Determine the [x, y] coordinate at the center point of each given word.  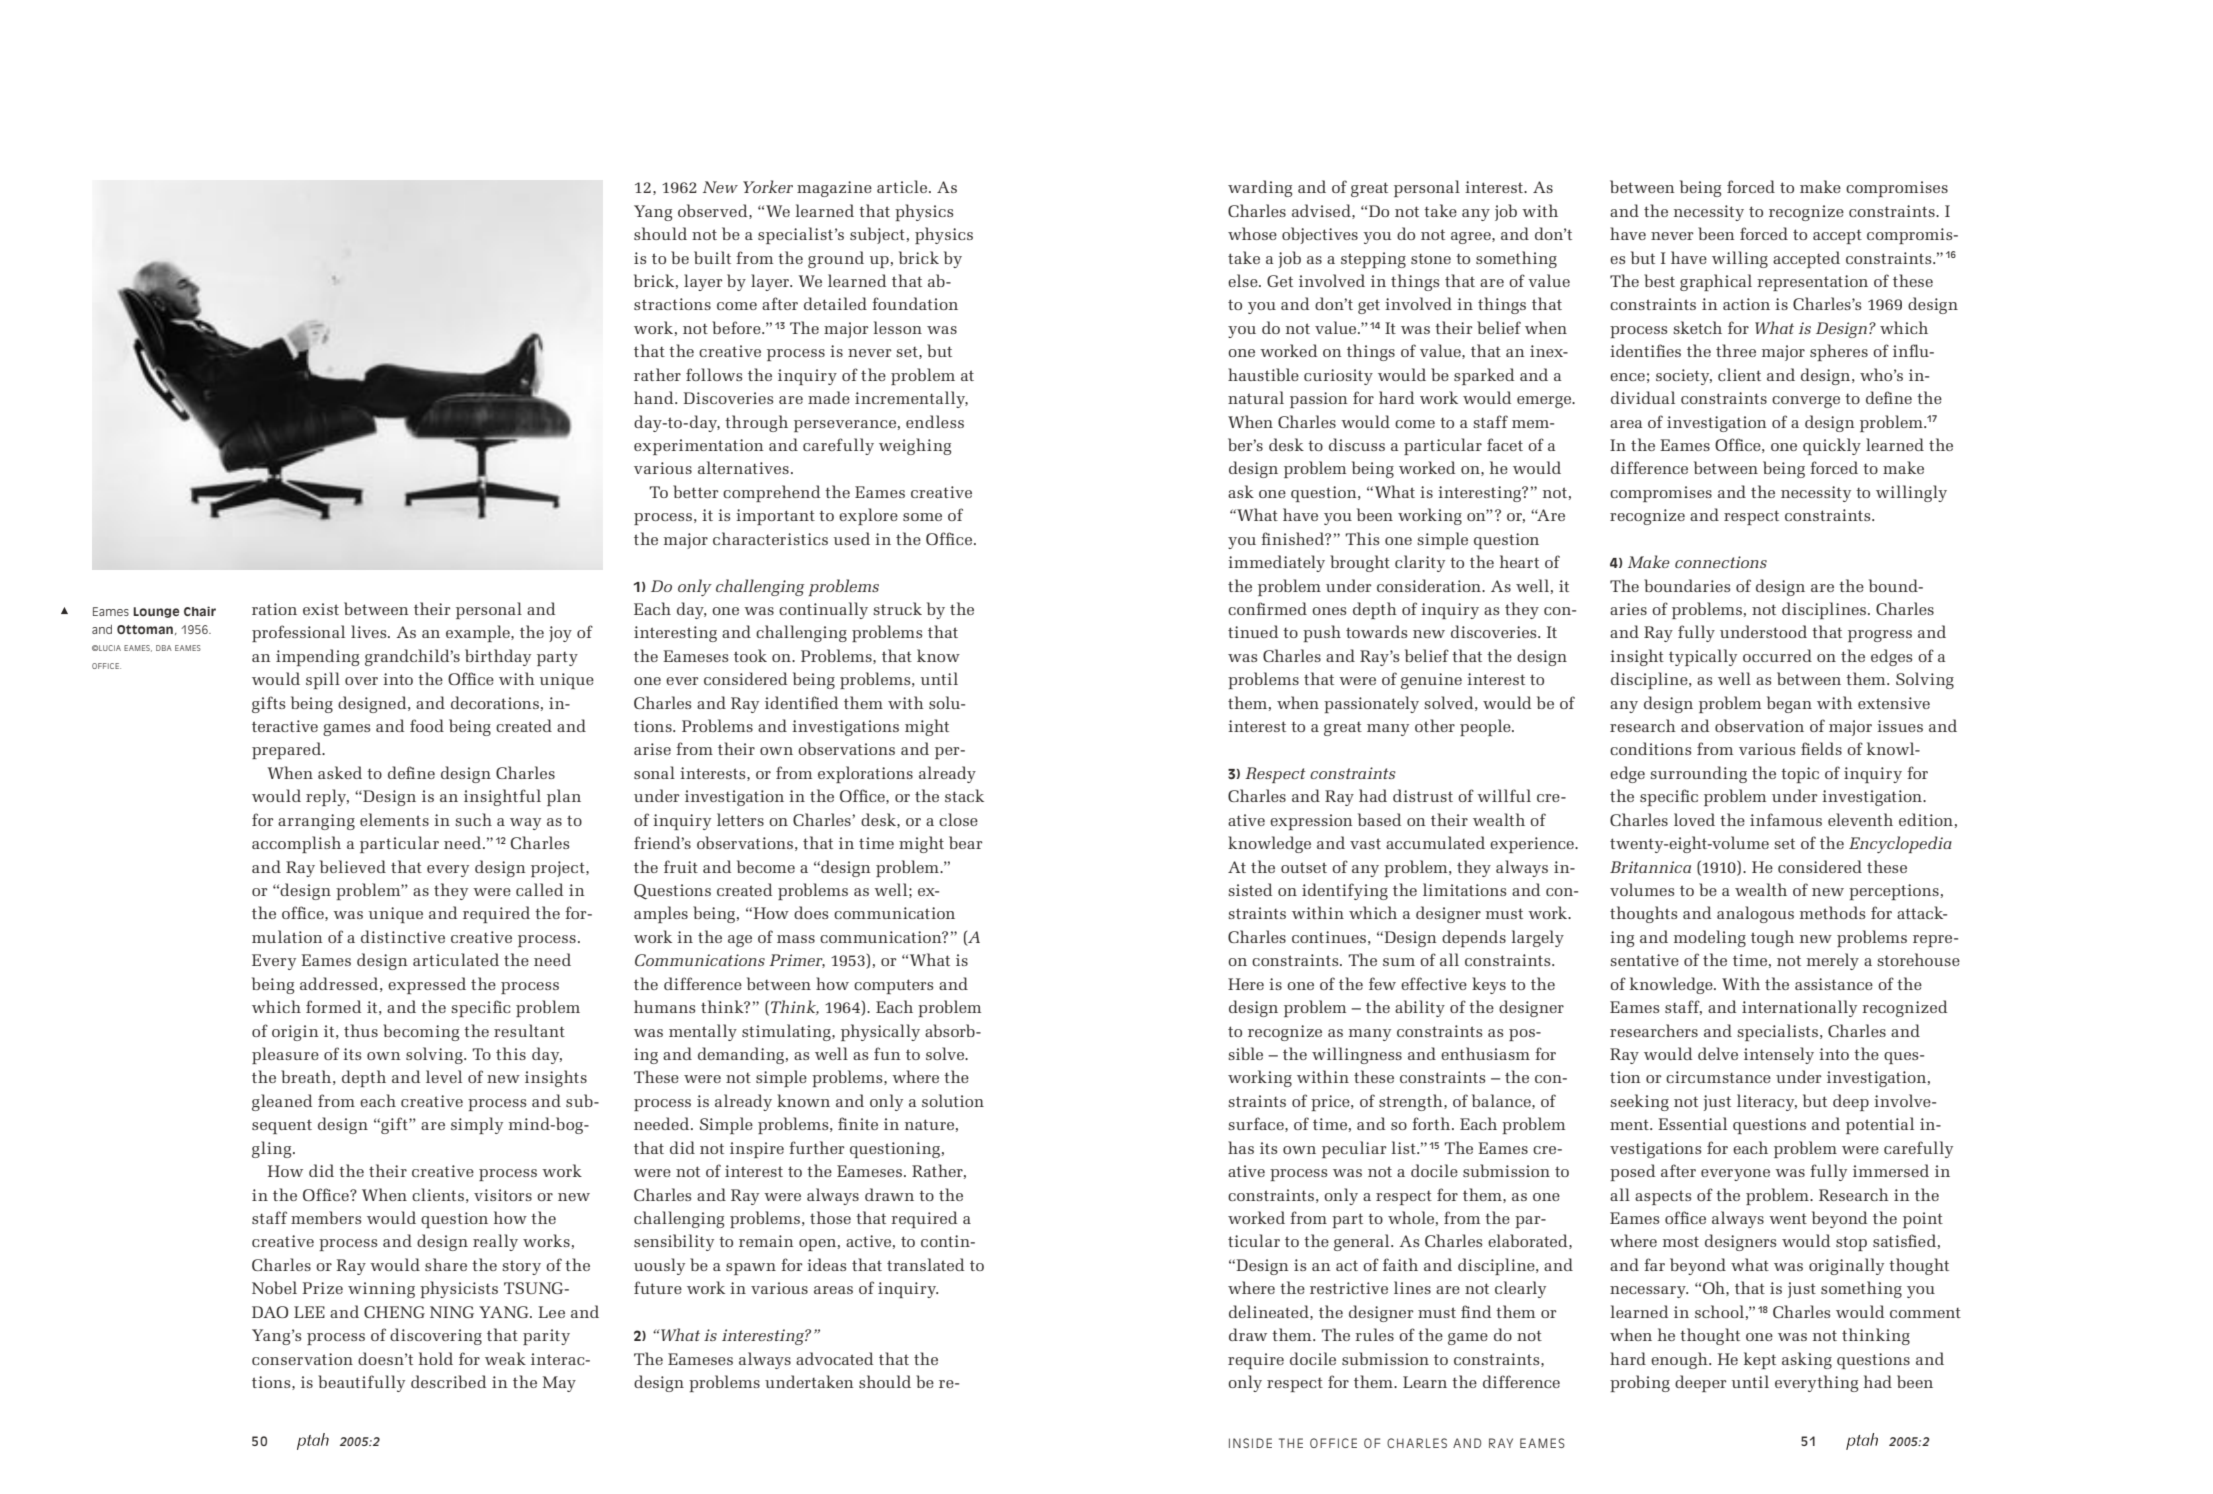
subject [877, 235]
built [712, 257]
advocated [834, 1358]
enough [1680, 1360]
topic [1800, 775]
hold [436, 1358]
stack [964, 795]
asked [340, 772]
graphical [1716, 282]
